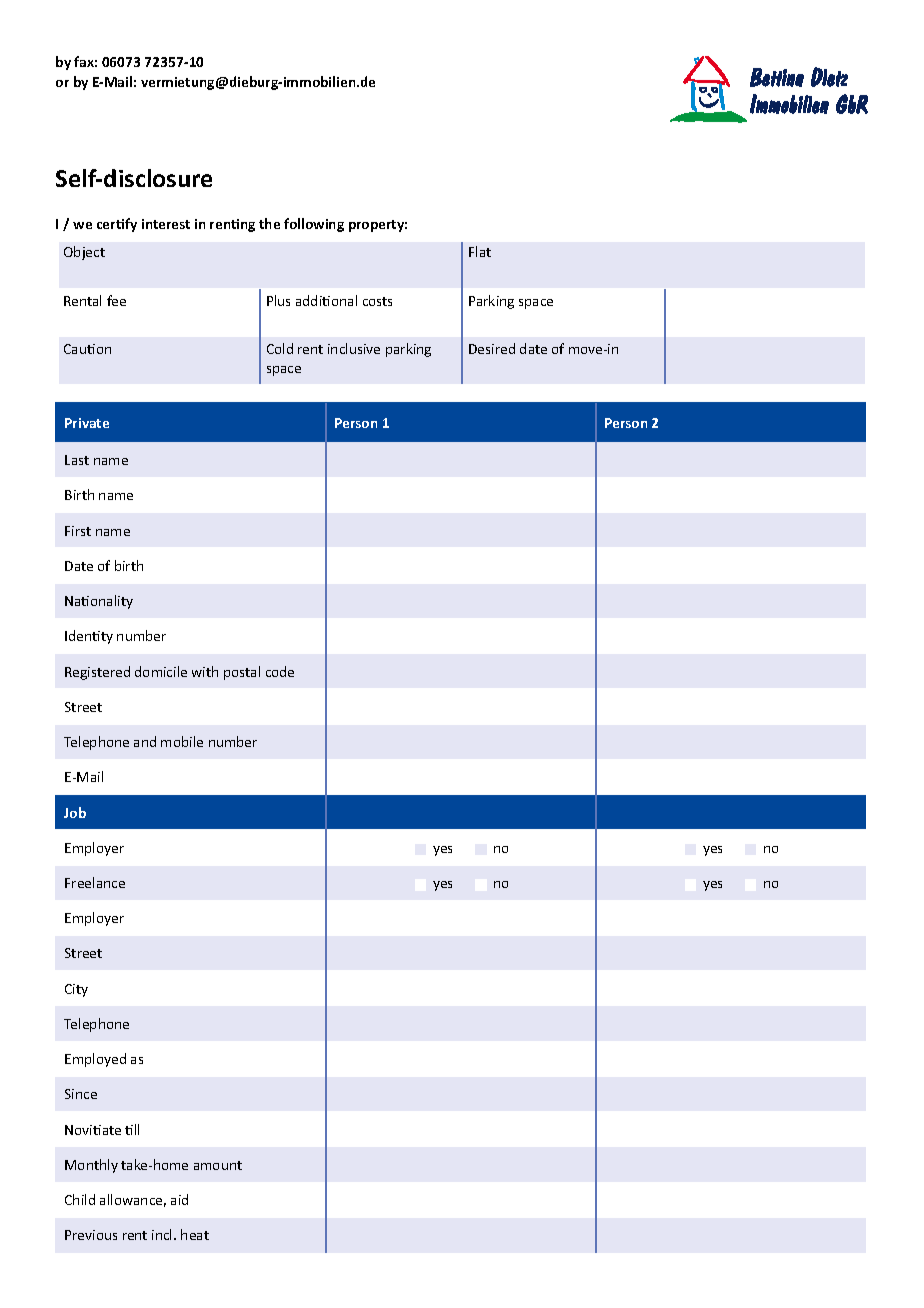  I want to click on Previous, so click(91, 1235).
